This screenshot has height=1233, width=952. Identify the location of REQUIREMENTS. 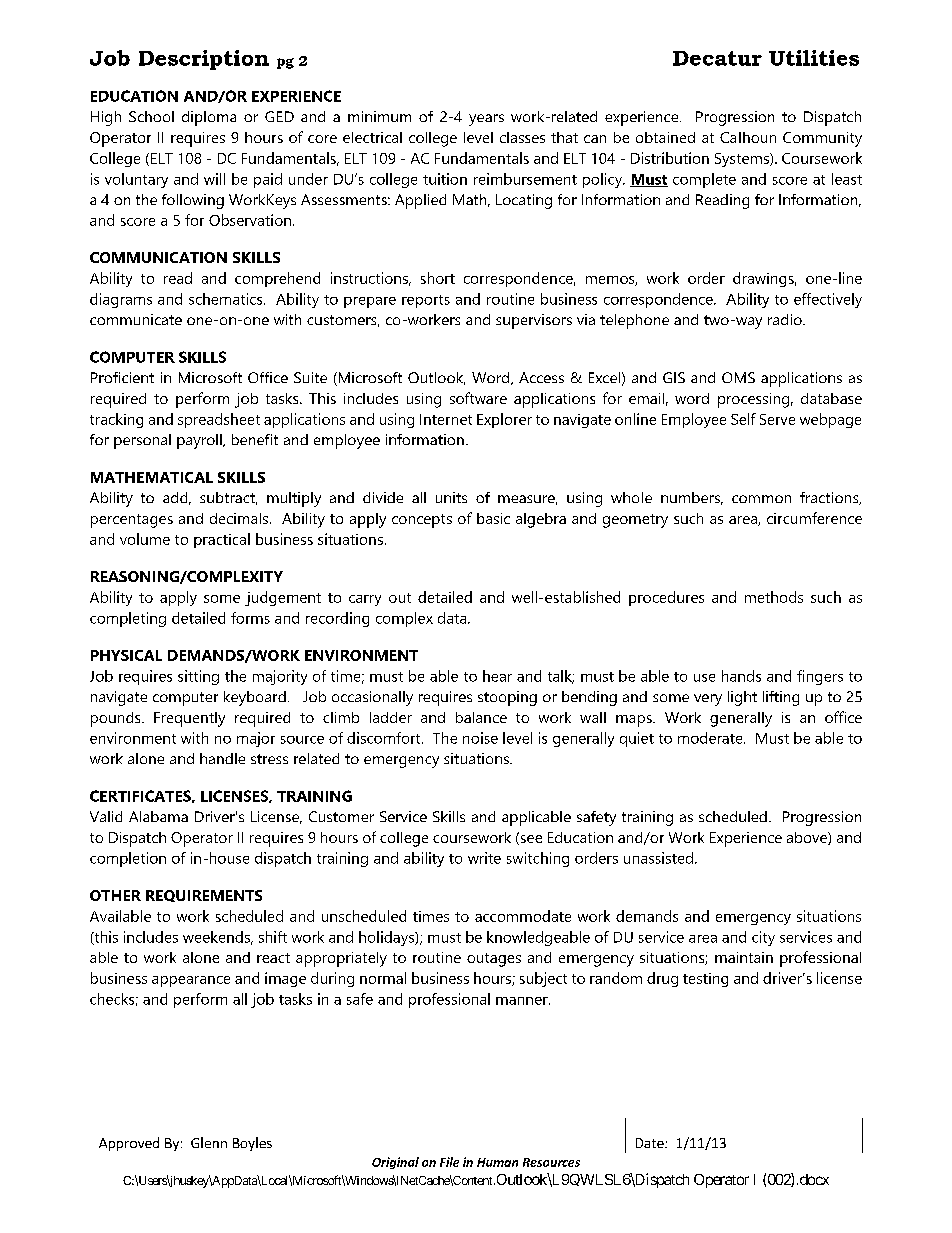
(204, 896).
